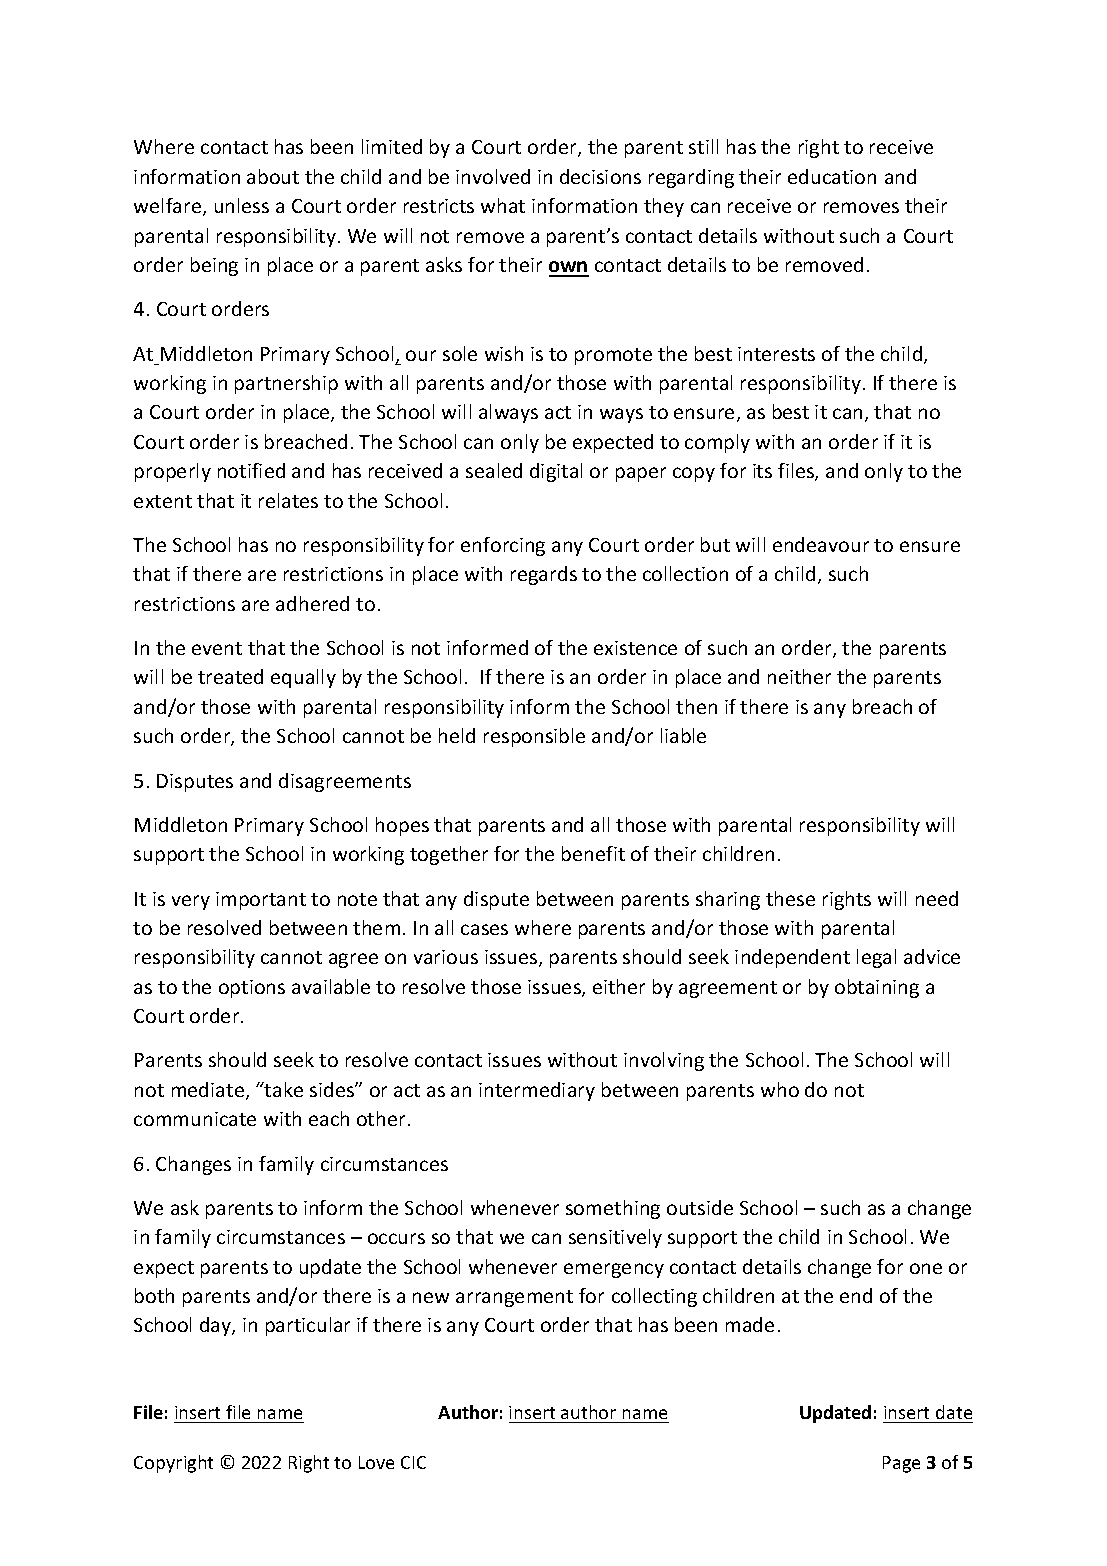 The height and width of the document is (1566, 1107). I want to click on these, so click(790, 898).
